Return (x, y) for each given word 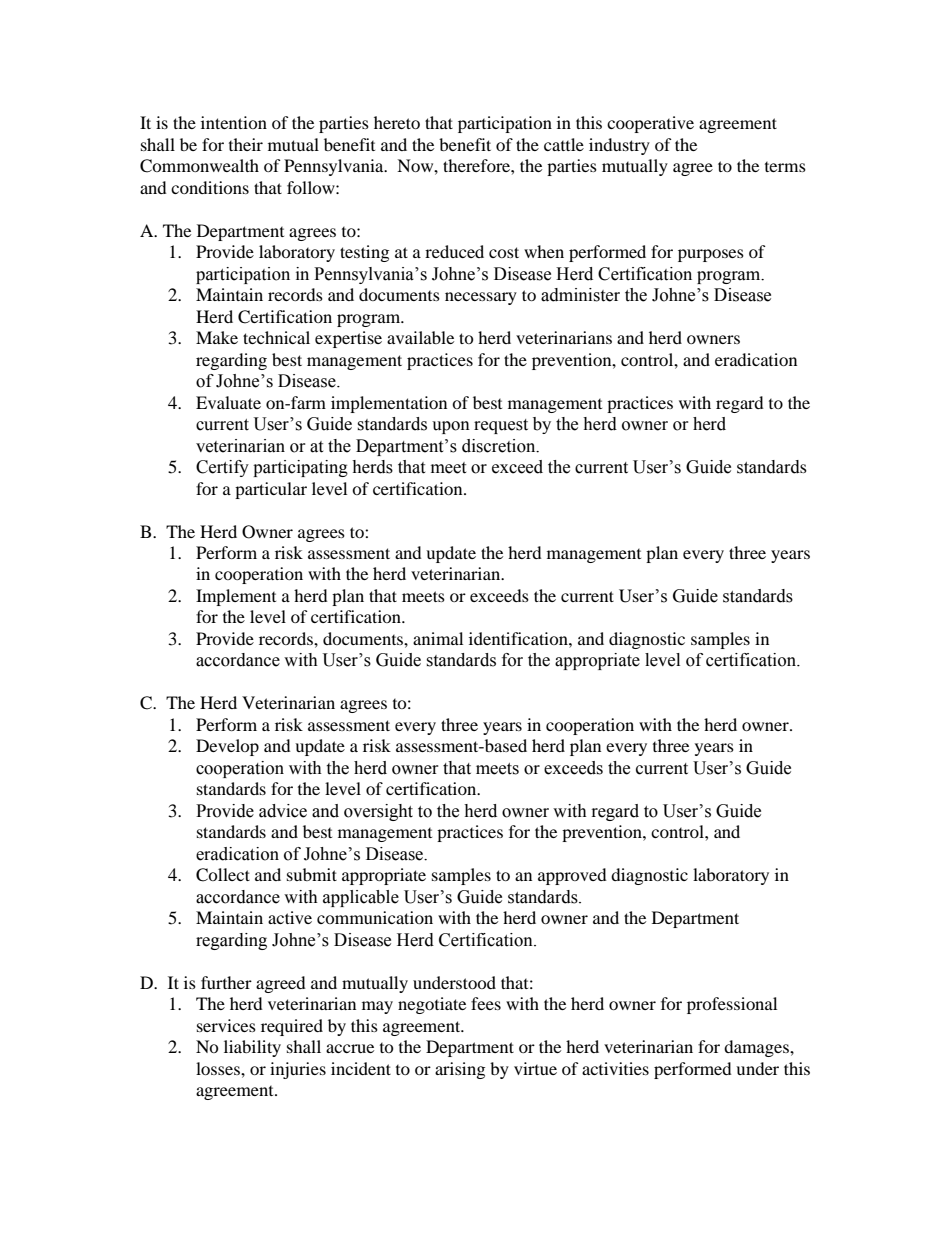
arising (460, 1070)
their (246, 144)
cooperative (650, 124)
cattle (564, 144)
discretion (500, 446)
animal (438, 638)
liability (252, 1048)
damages (757, 1048)
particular (271, 490)
